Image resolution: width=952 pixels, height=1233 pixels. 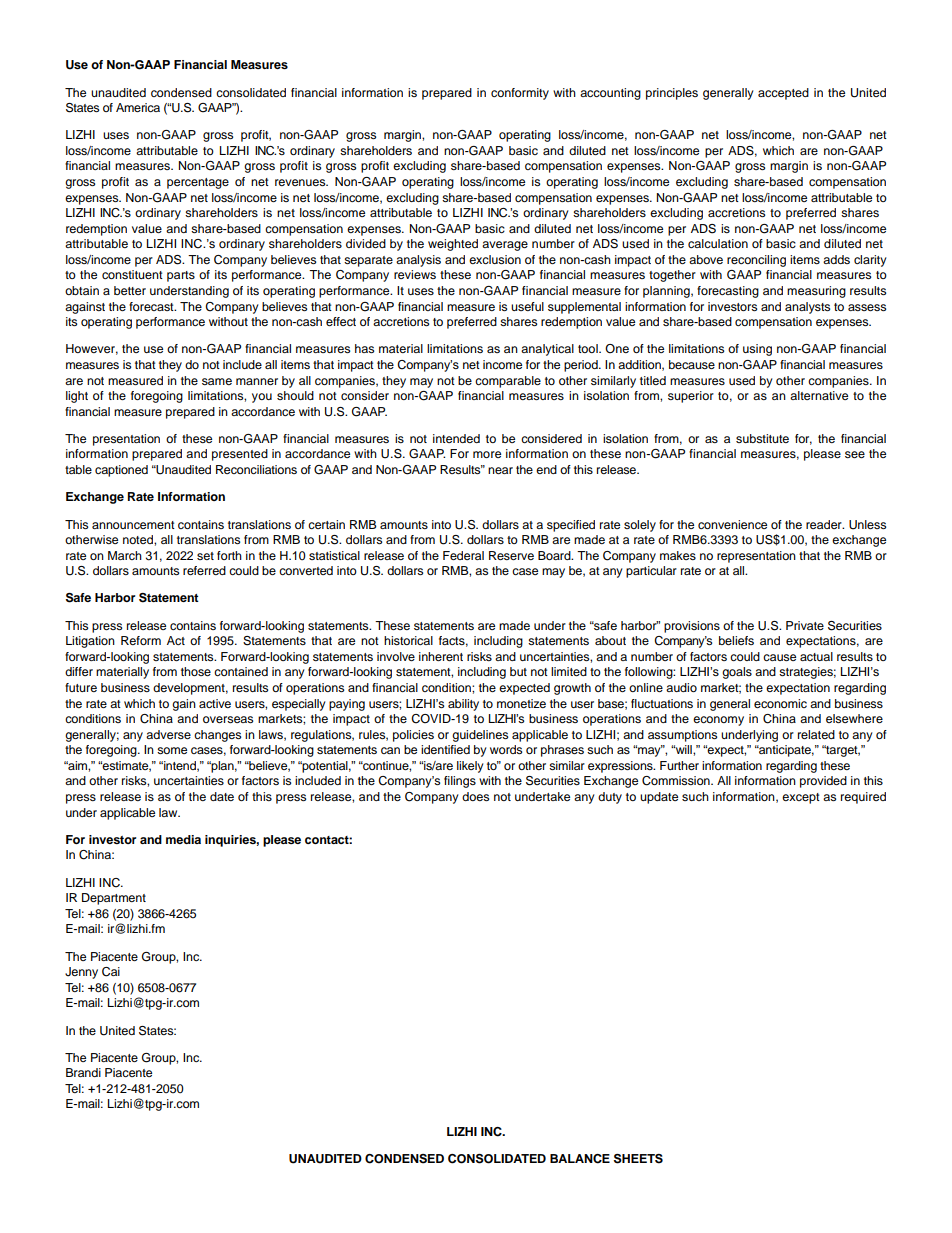 What do you see at coordinates (83, 1072) in the image?
I see `Brandi` at bounding box center [83, 1072].
